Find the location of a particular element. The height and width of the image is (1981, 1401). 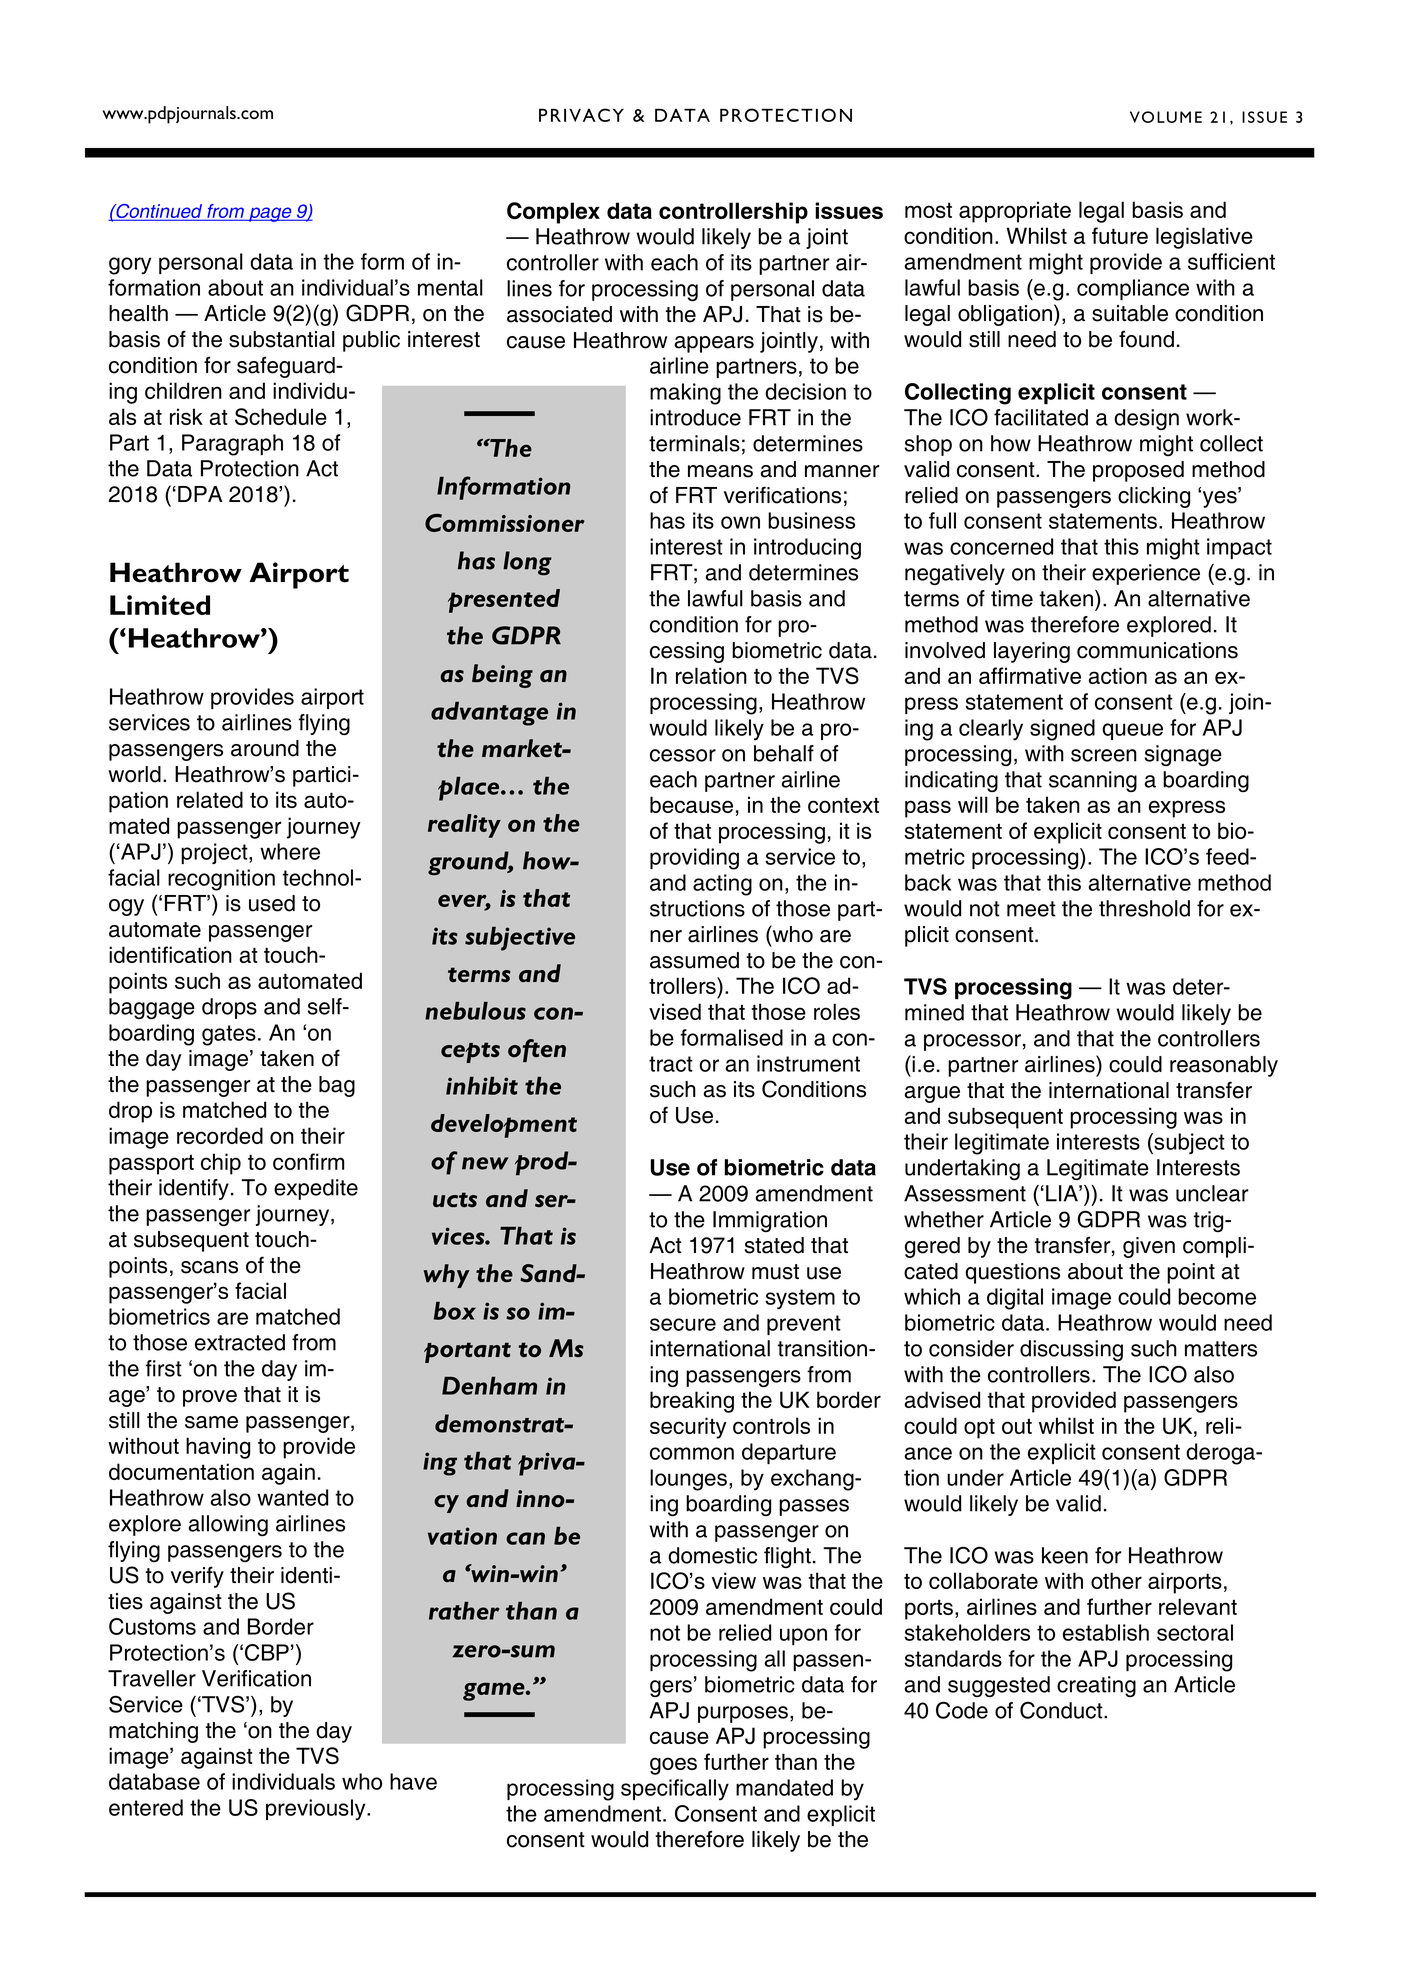

page is located at coordinates (270, 214).
